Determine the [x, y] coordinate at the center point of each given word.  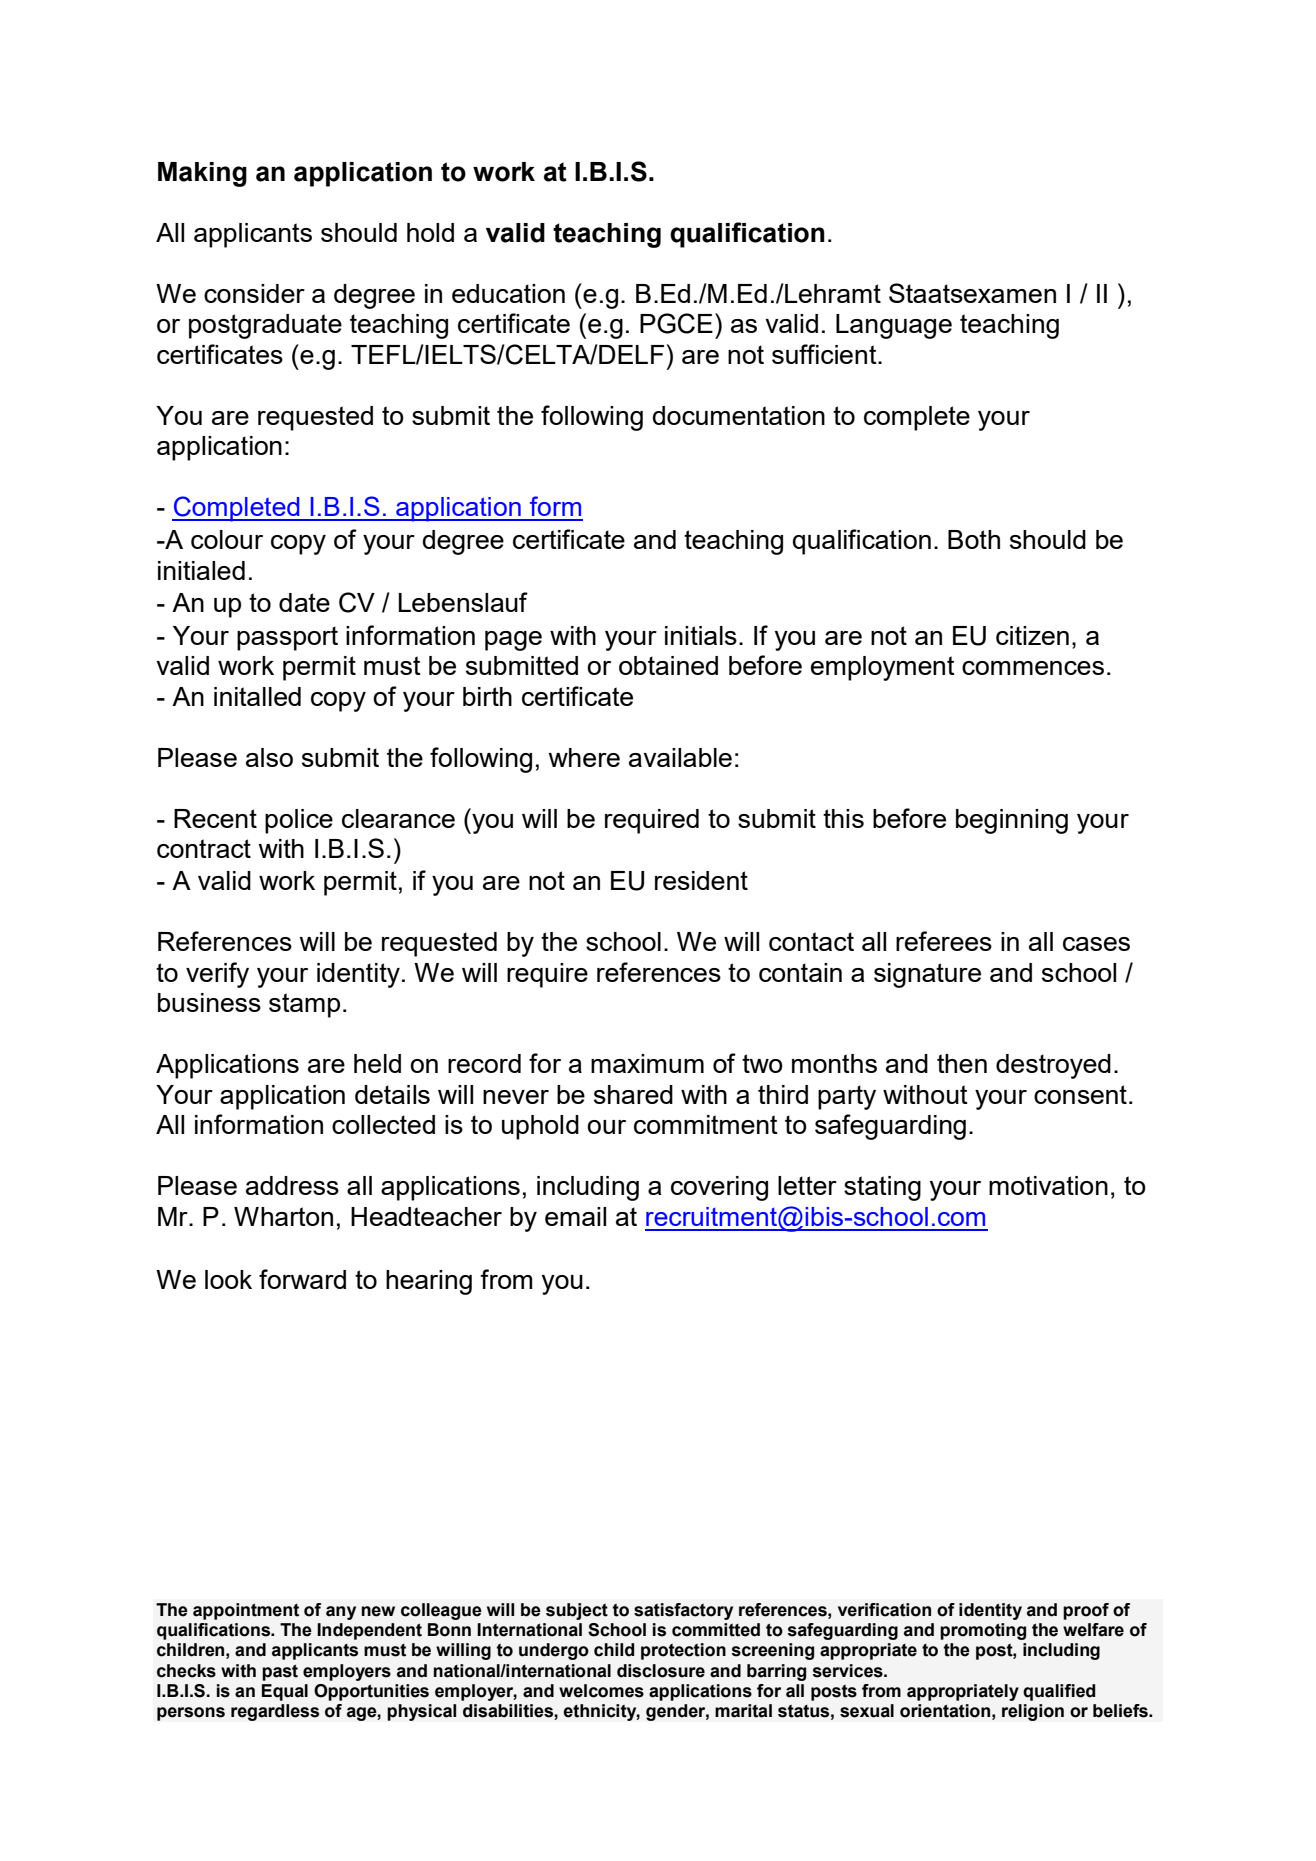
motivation [1048, 1185]
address [292, 1185]
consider [254, 293]
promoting [983, 1631]
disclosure [661, 1671]
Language [894, 326]
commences [1033, 668]
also [269, 757]
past [280, 1672]
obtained [668, 665]
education [508, 293]
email [575, 1216]
